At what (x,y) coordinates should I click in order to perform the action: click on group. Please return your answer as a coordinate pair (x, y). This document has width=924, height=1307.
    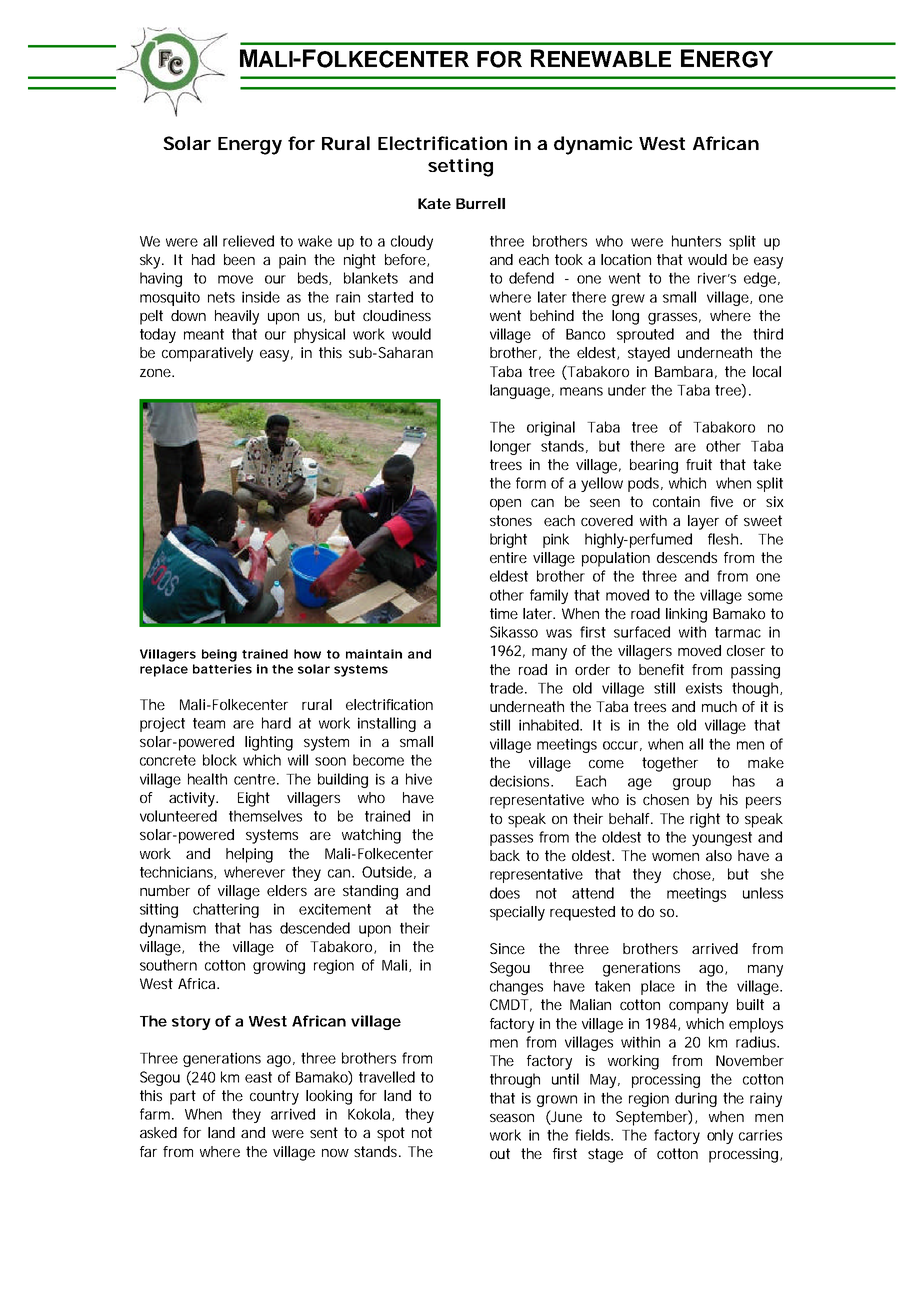
    Looking at the image, I should click on (692, 784).
